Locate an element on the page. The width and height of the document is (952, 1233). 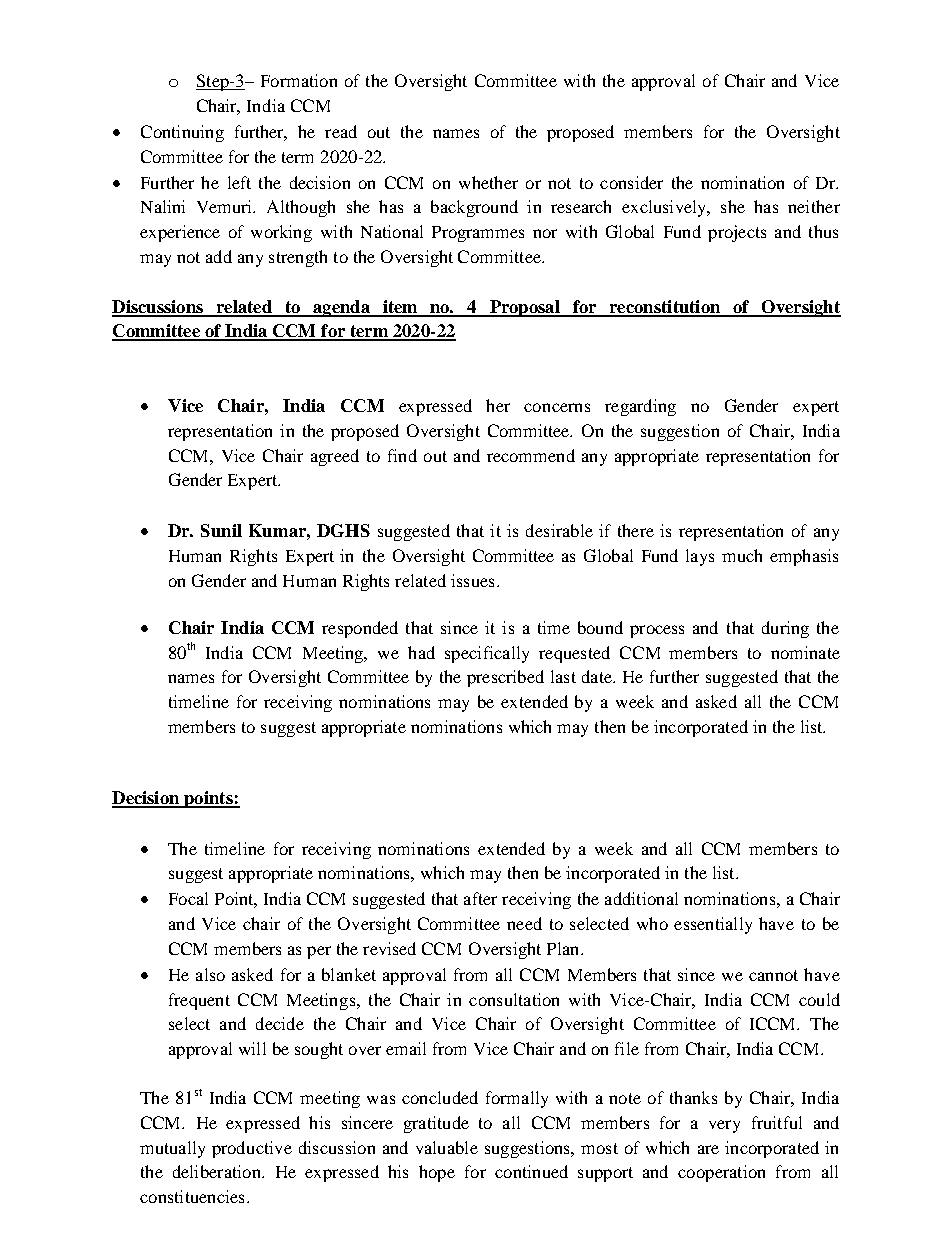
Focal is located at coordinates (188, 898).
